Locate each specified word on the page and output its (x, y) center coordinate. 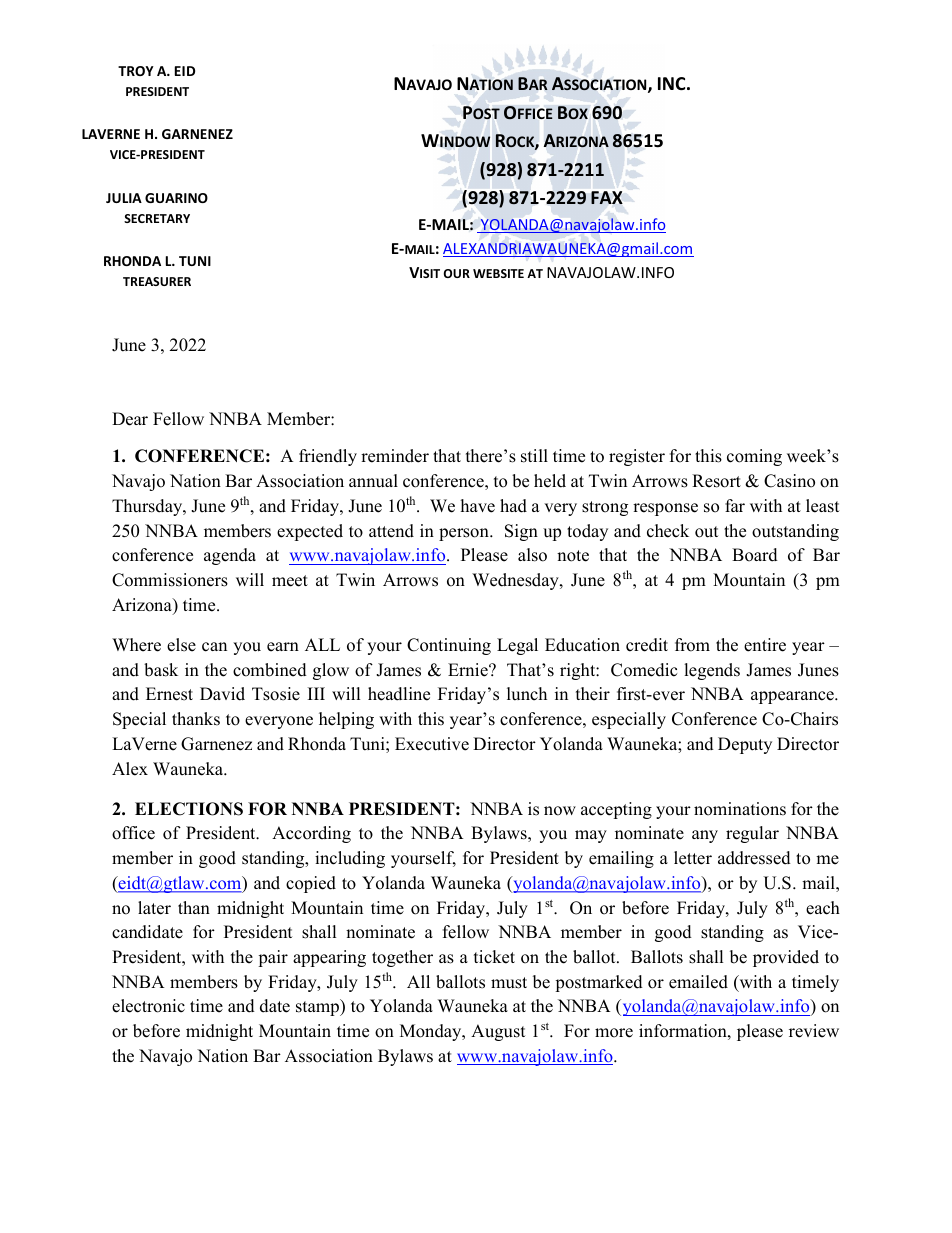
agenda (230, 556)
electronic (148, 1006)
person (465, 534)
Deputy (745, 745)
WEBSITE (498, 273)
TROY (136, 71)
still (534, 456)
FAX (607, 197)
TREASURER (157, 281)
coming (754, 457)
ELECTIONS (189, 809)
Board (755, 555)
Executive (432, 744)
